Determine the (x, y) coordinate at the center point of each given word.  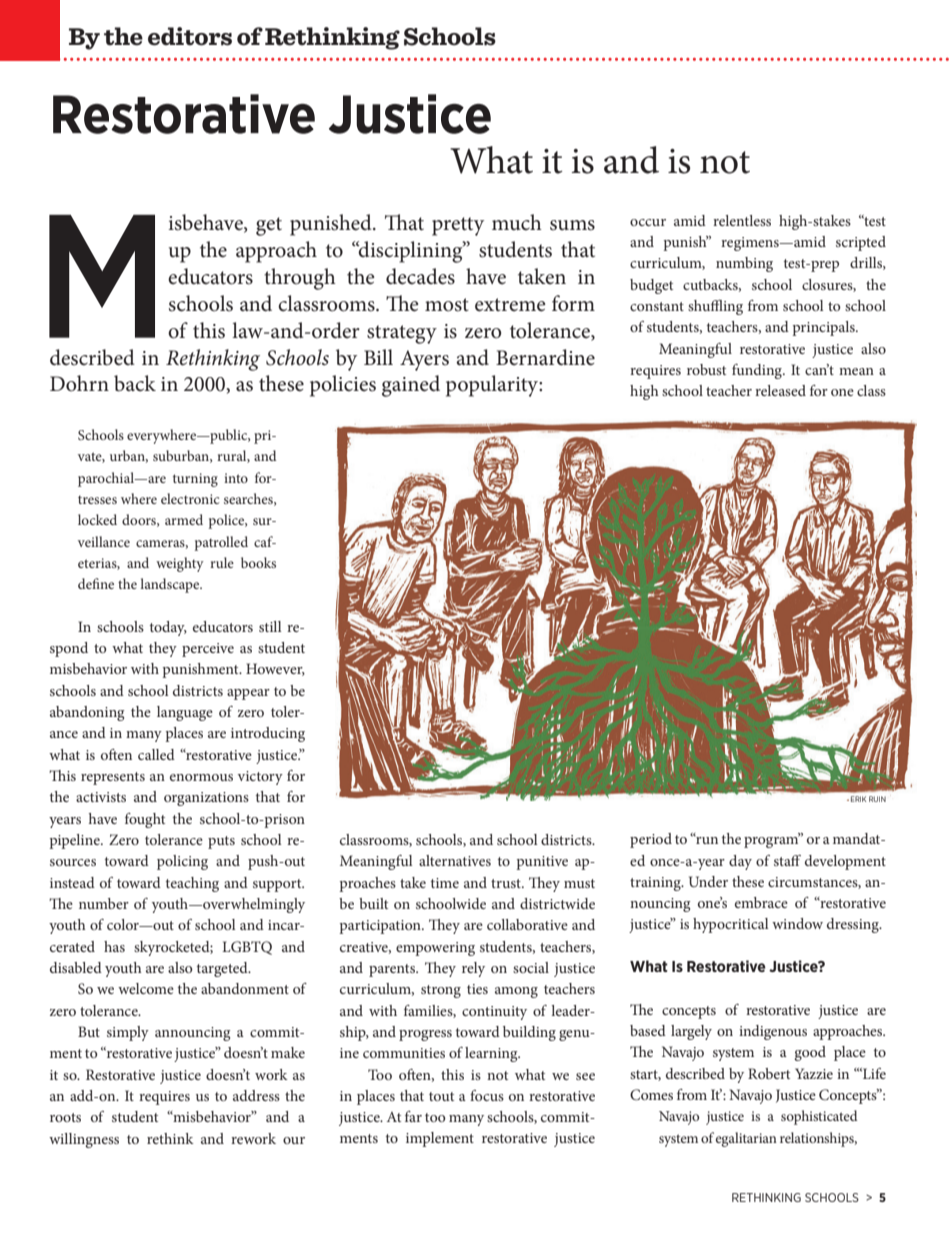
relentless (742, 220)
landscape (171, 585)
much (517, 222)
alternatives (455, 860)
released (780, 390)
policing (182, 862)
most (447, 305)
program (772, 841)
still (270, 626)
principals (824, 328)
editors (190, 36)
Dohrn (79, 383)
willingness (84, 1140)
